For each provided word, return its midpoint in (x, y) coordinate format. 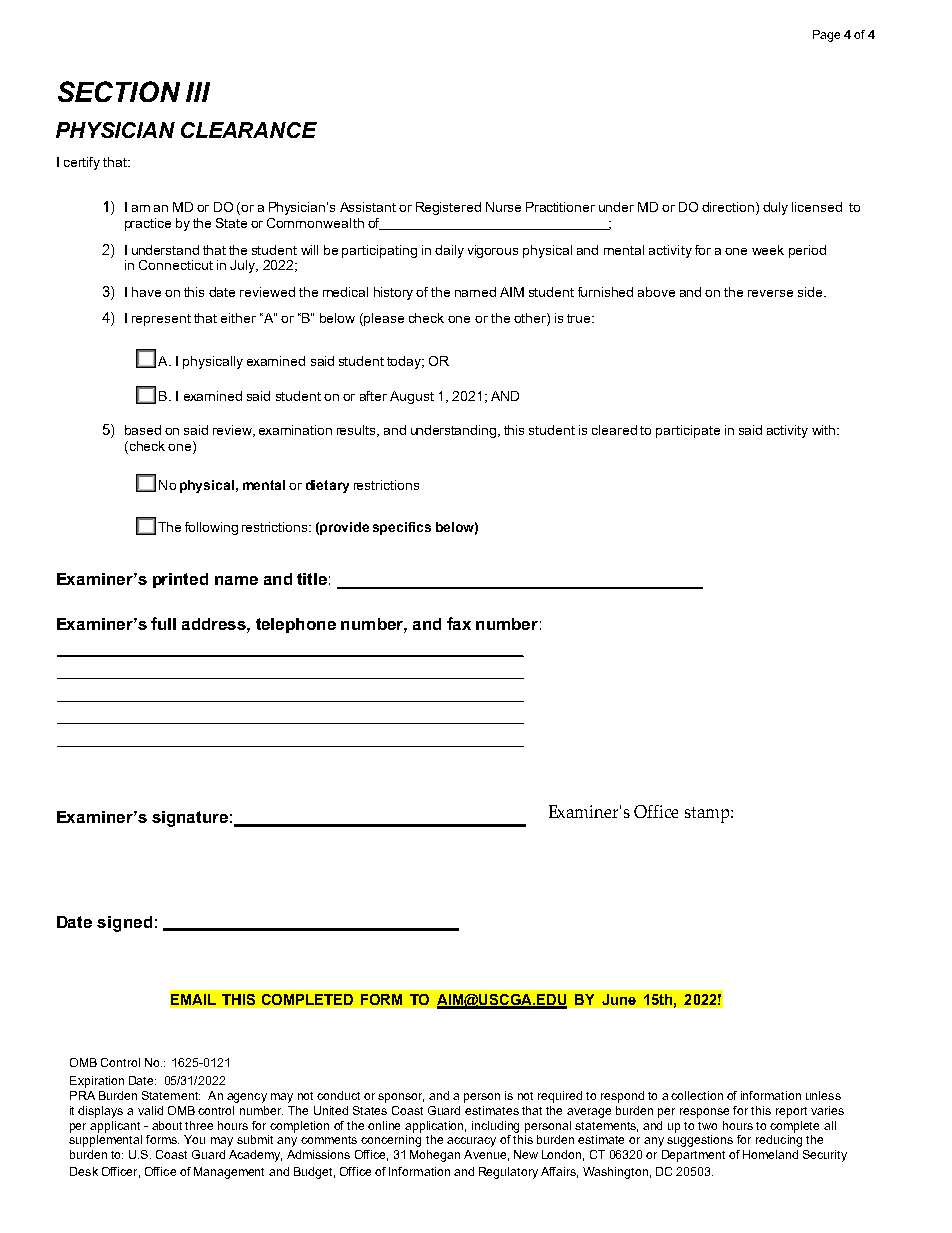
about (167, 1125)
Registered (448, 208)
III (198, 92)
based (143, 430)
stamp (708, 815)
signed (124, 924)
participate (688, 431)
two (707, 1126)
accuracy (471, 1142)
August (412, 397)
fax (459, 623)
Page (826, 36)
